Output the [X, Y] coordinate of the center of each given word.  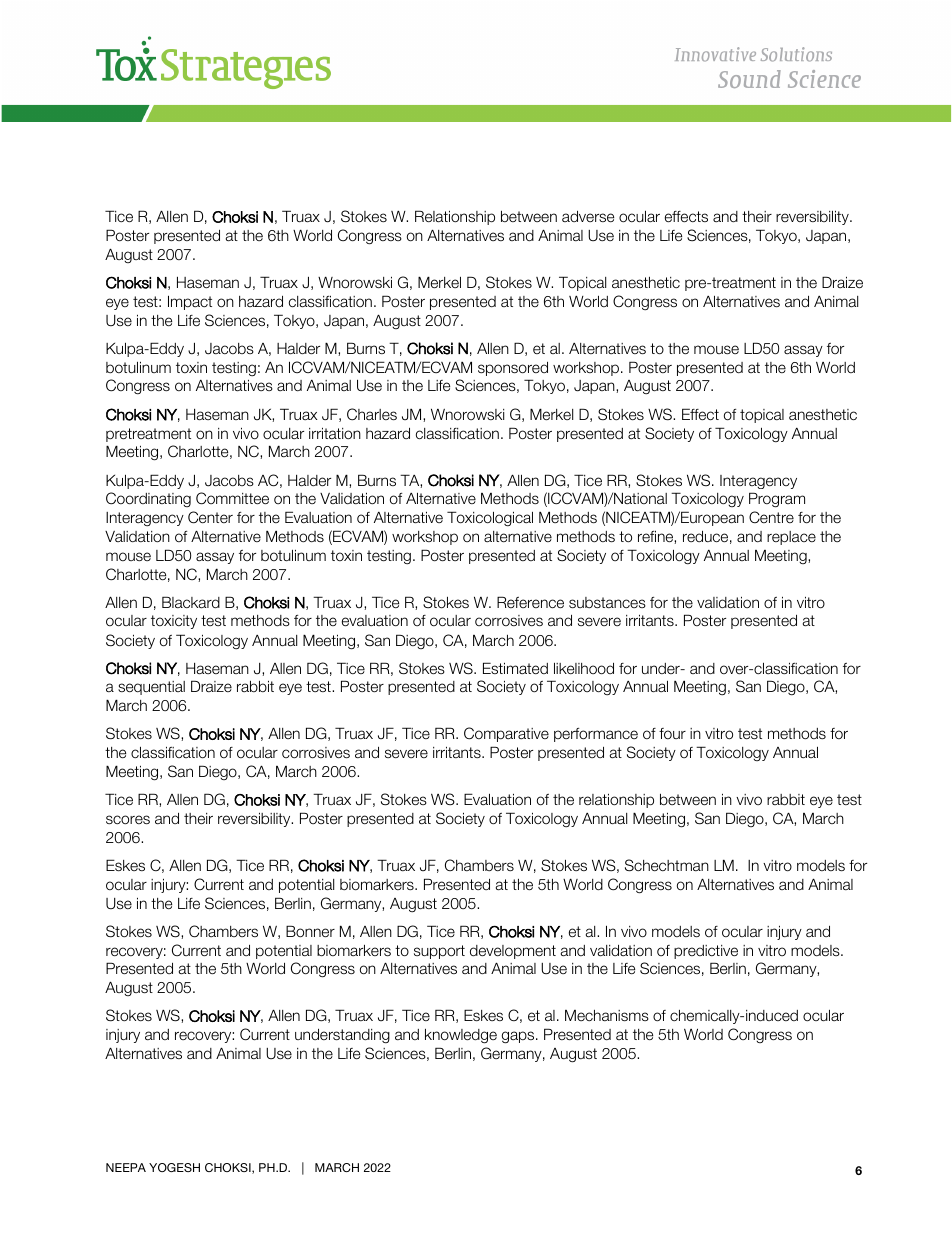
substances [607, 602]
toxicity [174, 622]
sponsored [513, 369]
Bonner [310, 931]
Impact [190, 302]
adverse [588, 216]
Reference [530, 602]
